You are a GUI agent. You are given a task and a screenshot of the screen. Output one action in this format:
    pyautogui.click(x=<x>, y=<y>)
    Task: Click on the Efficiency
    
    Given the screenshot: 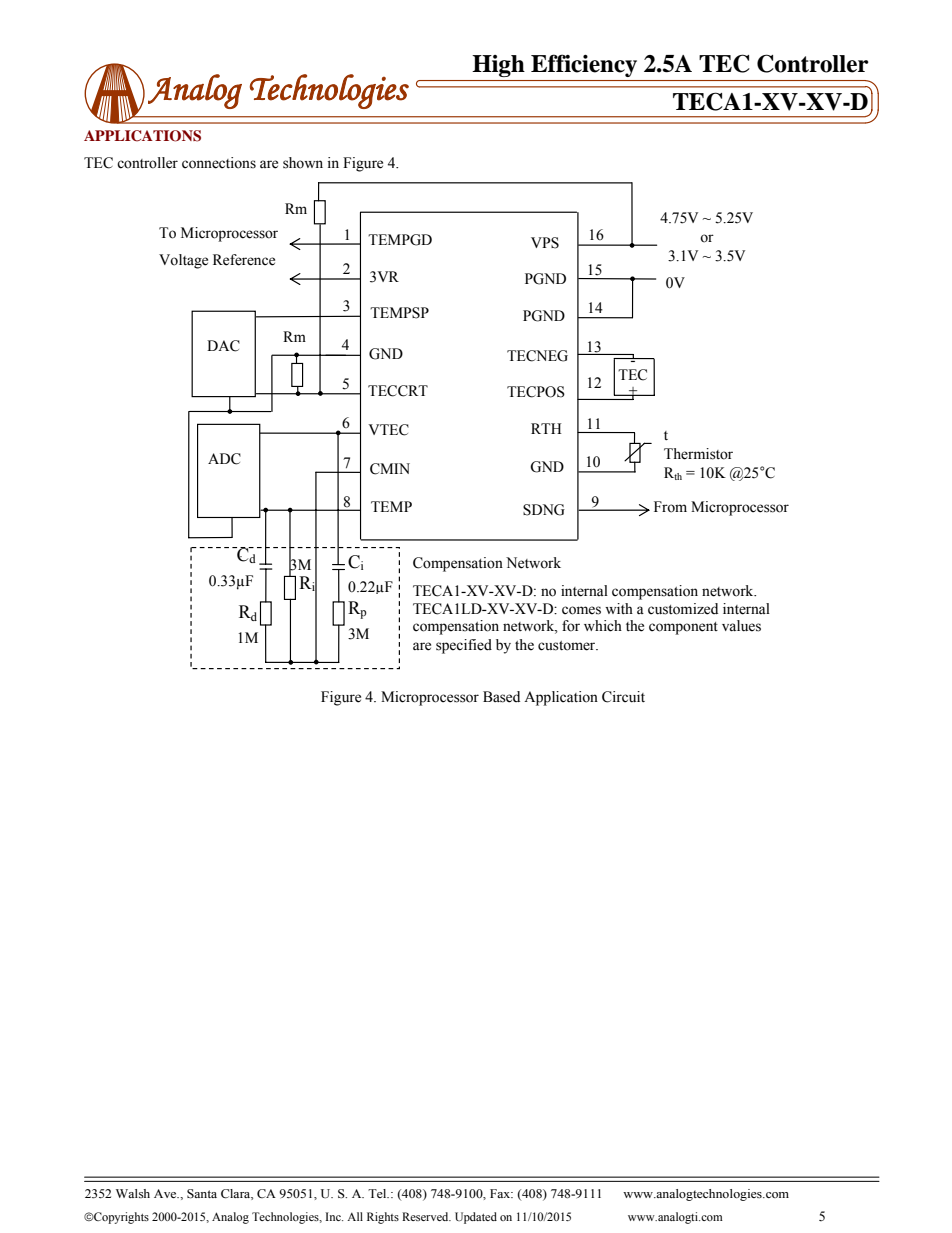 What is the action you would take?
    pyautogui.click(x=584, y=65)
